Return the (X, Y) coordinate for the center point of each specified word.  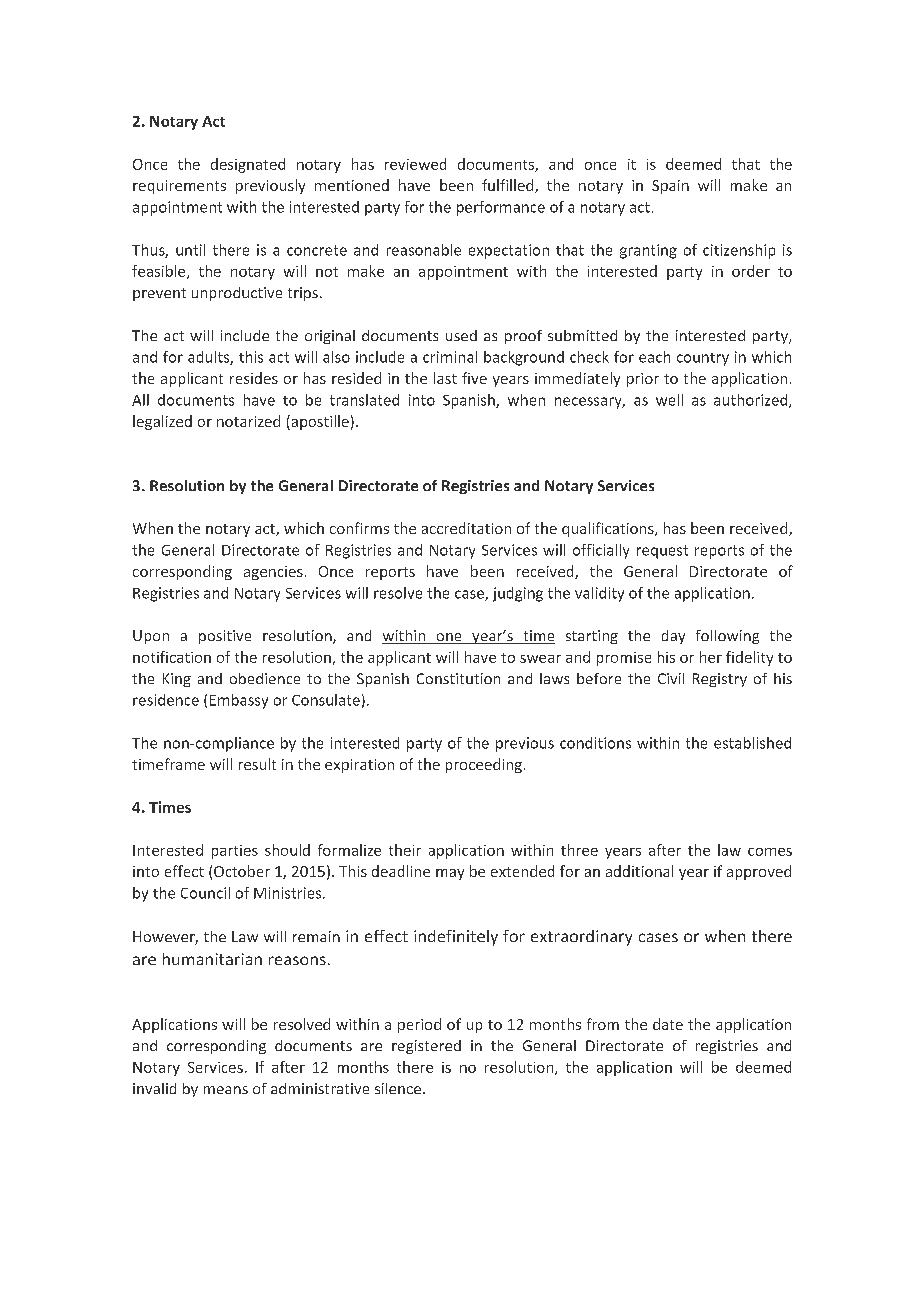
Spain (670, 187)
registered (426, 1047)
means (226, 1090)
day (673, 637)
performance (501, 208)
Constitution (458, 678)
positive (225, 637)
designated (248, 165)
